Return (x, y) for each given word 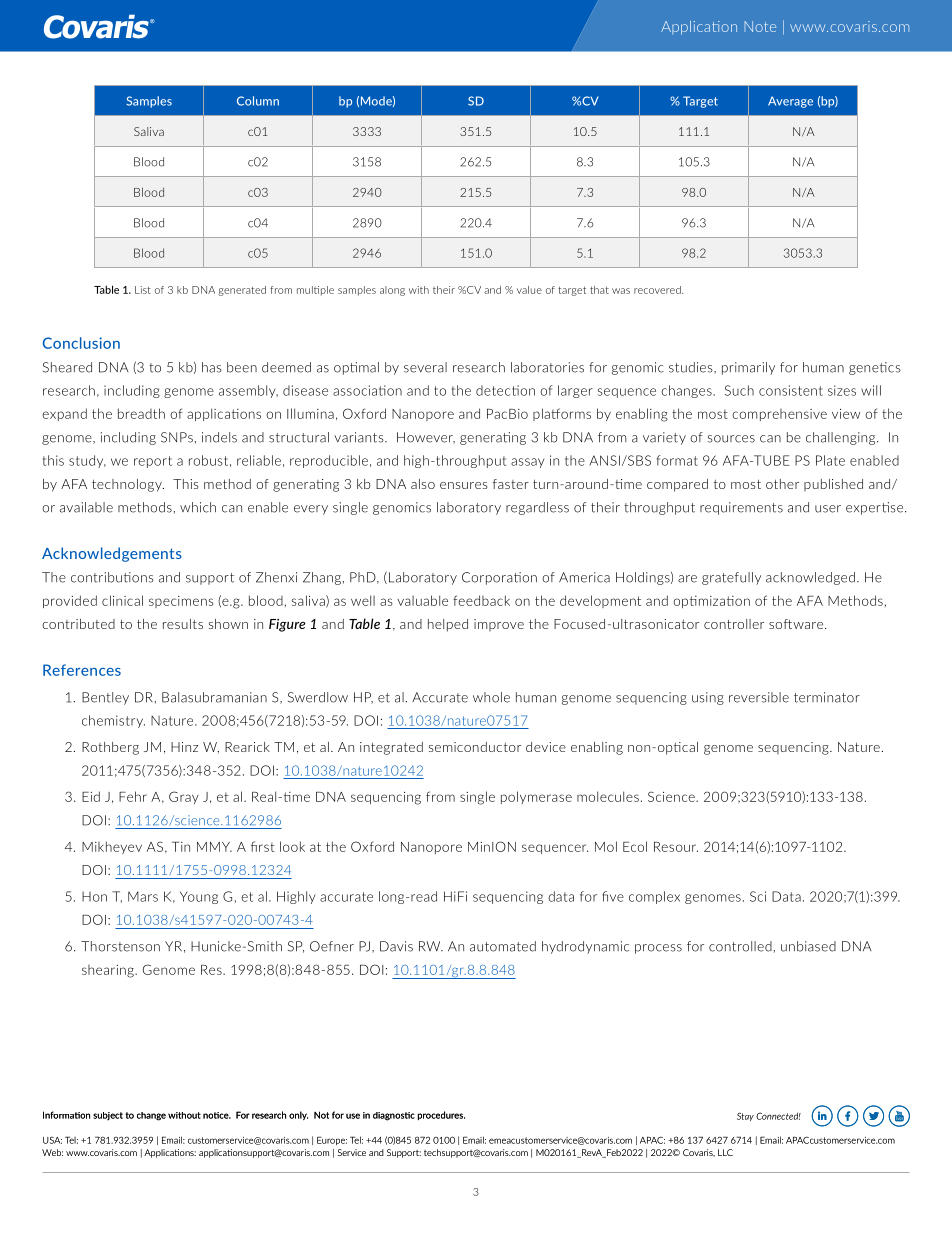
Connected (778, 1116)
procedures (441, 1115)
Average (790, 102)
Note (760, 26)
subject (108, 1116)
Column (258, 101)
